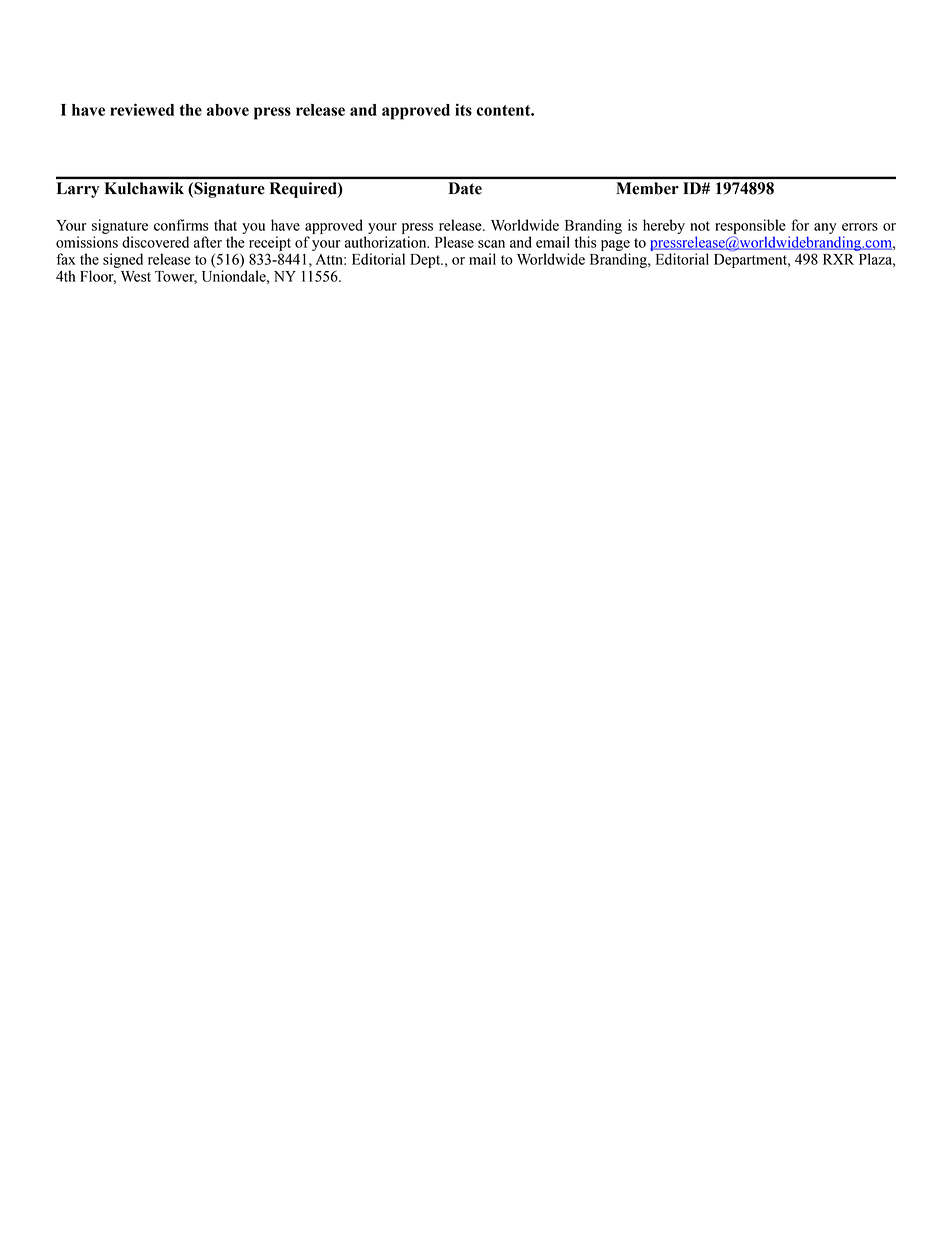  Describe the element at coordinates (181, 225) in the screenshot. I see `confirms` at that location.
